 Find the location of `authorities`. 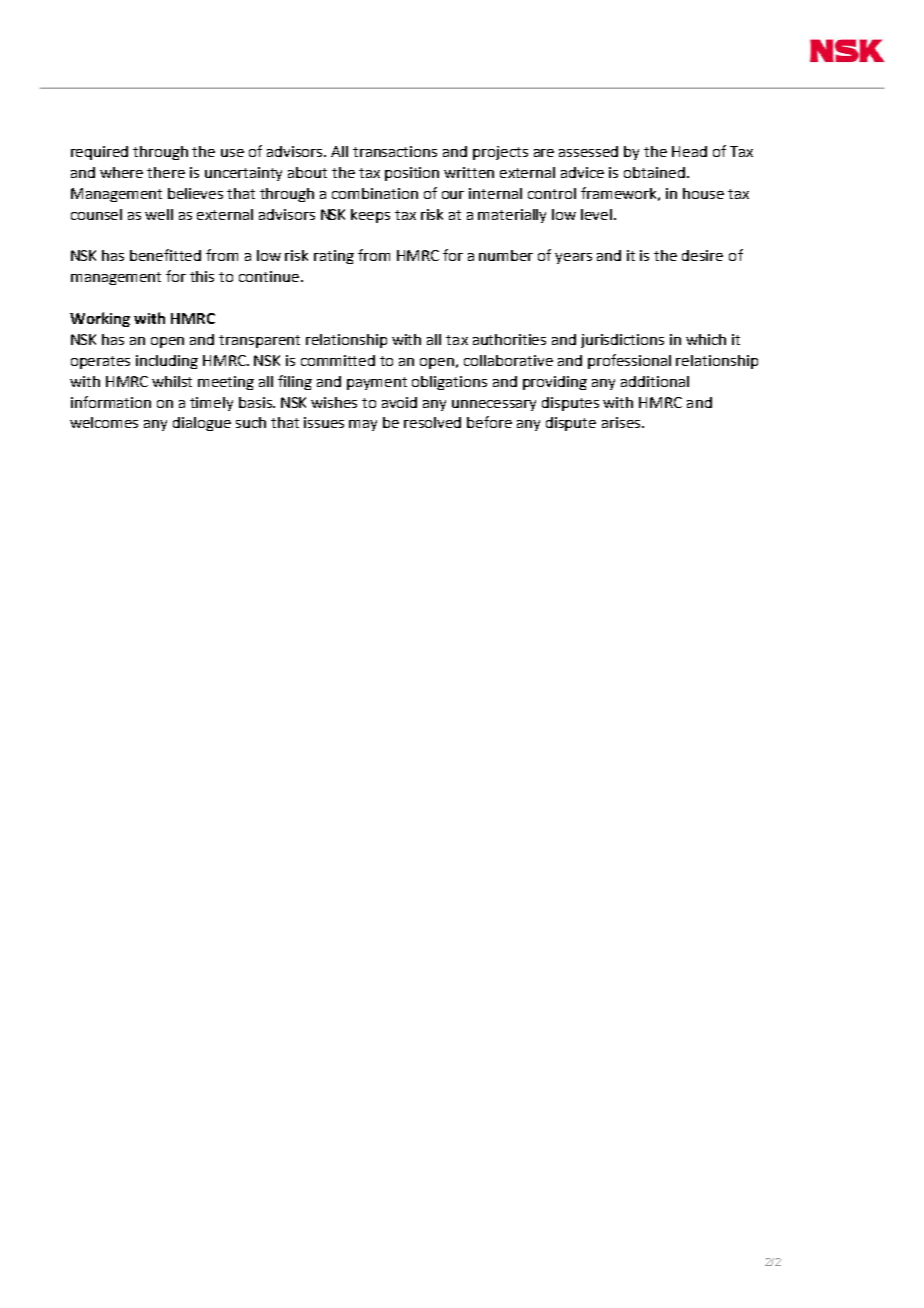

authorities is located at coordinates (509, 339).
